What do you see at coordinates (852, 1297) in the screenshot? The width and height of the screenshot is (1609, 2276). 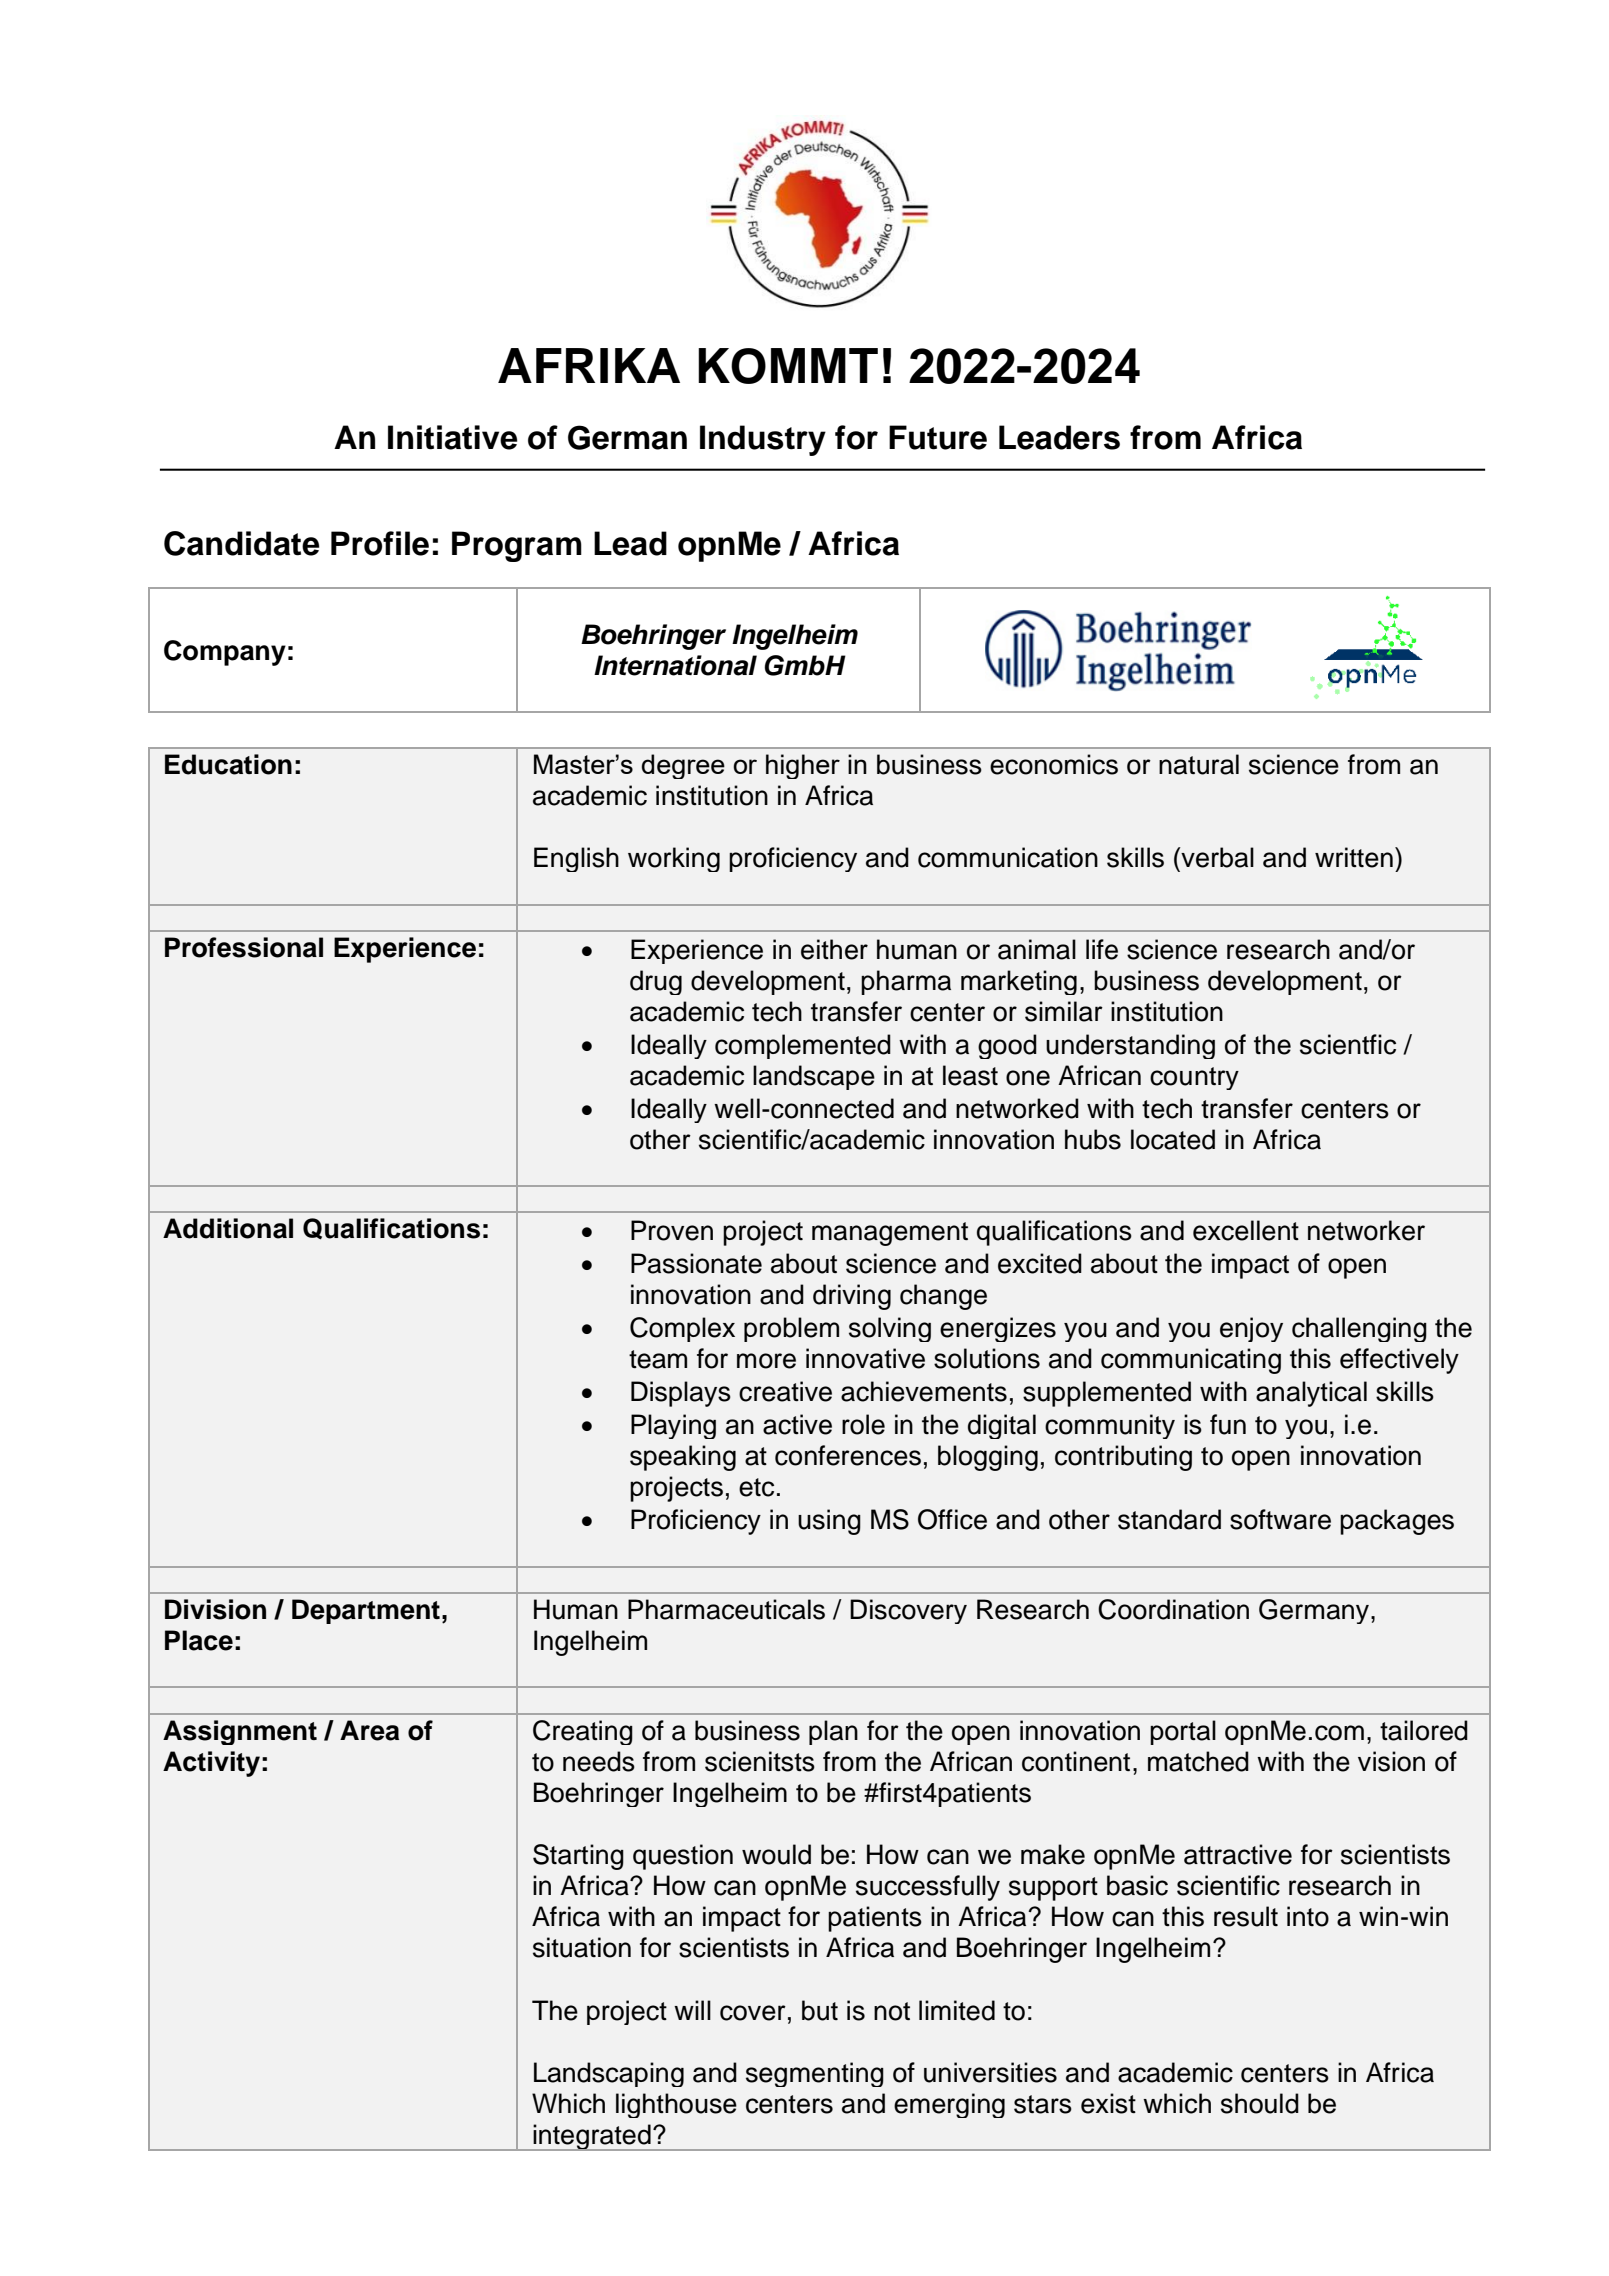 I see `driving` at bounding box center [852, 1297].
